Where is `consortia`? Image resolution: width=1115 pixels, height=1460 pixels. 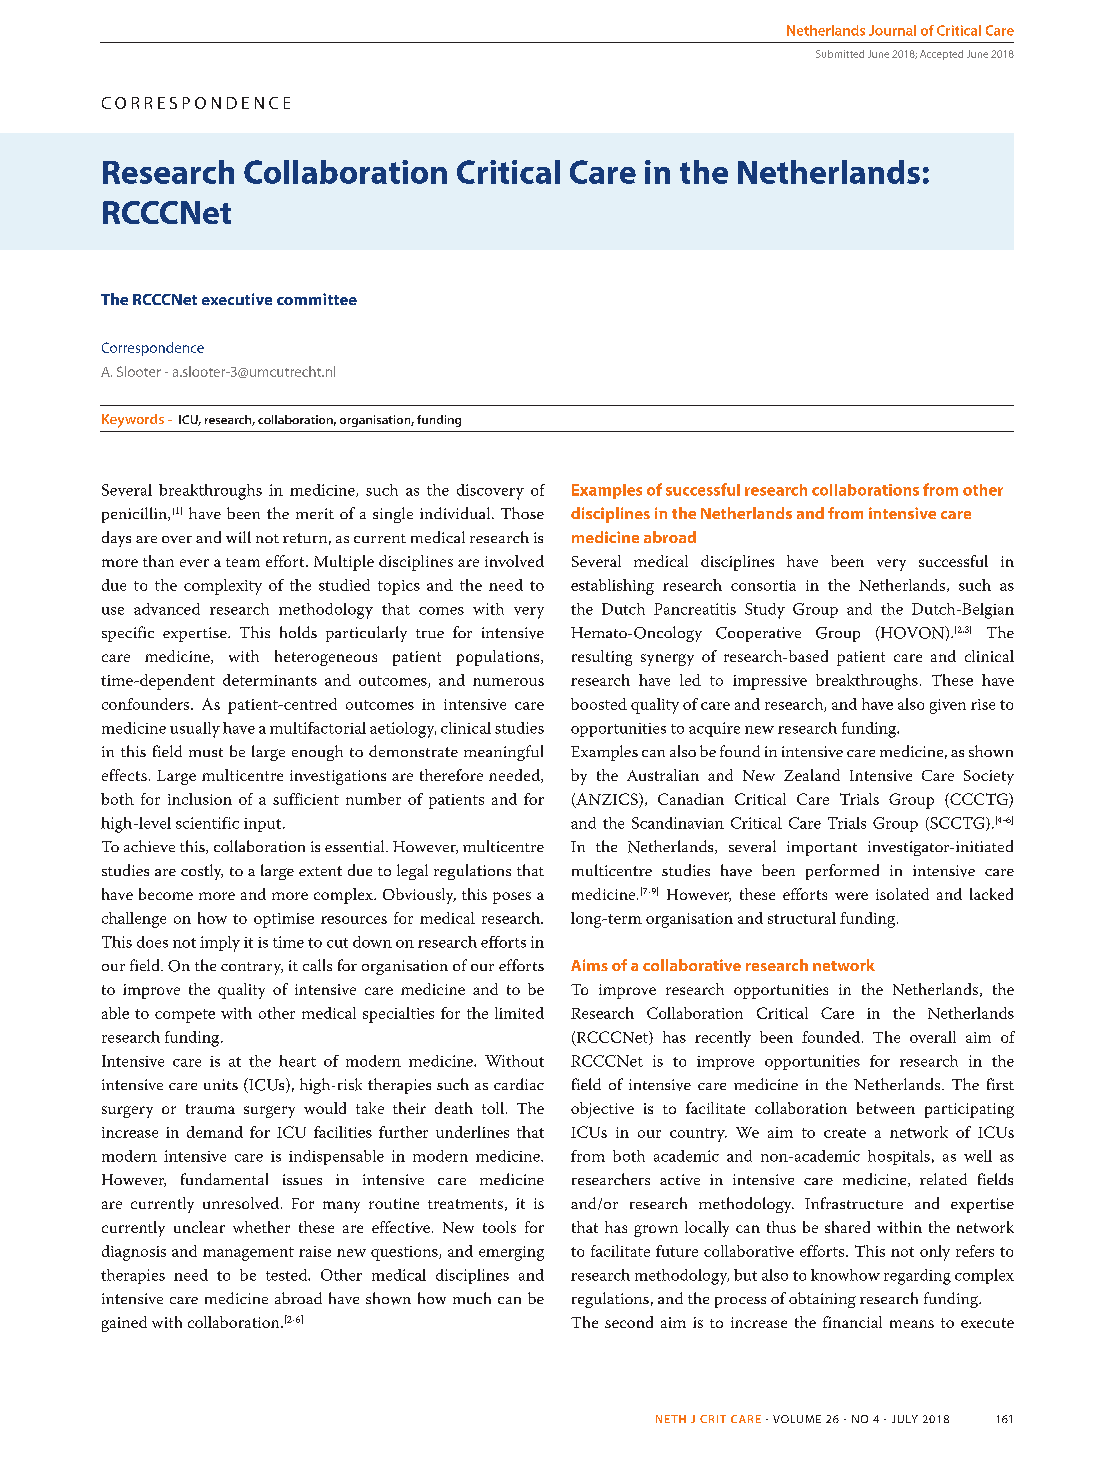 consortia is located at coordinates (763, 585).
